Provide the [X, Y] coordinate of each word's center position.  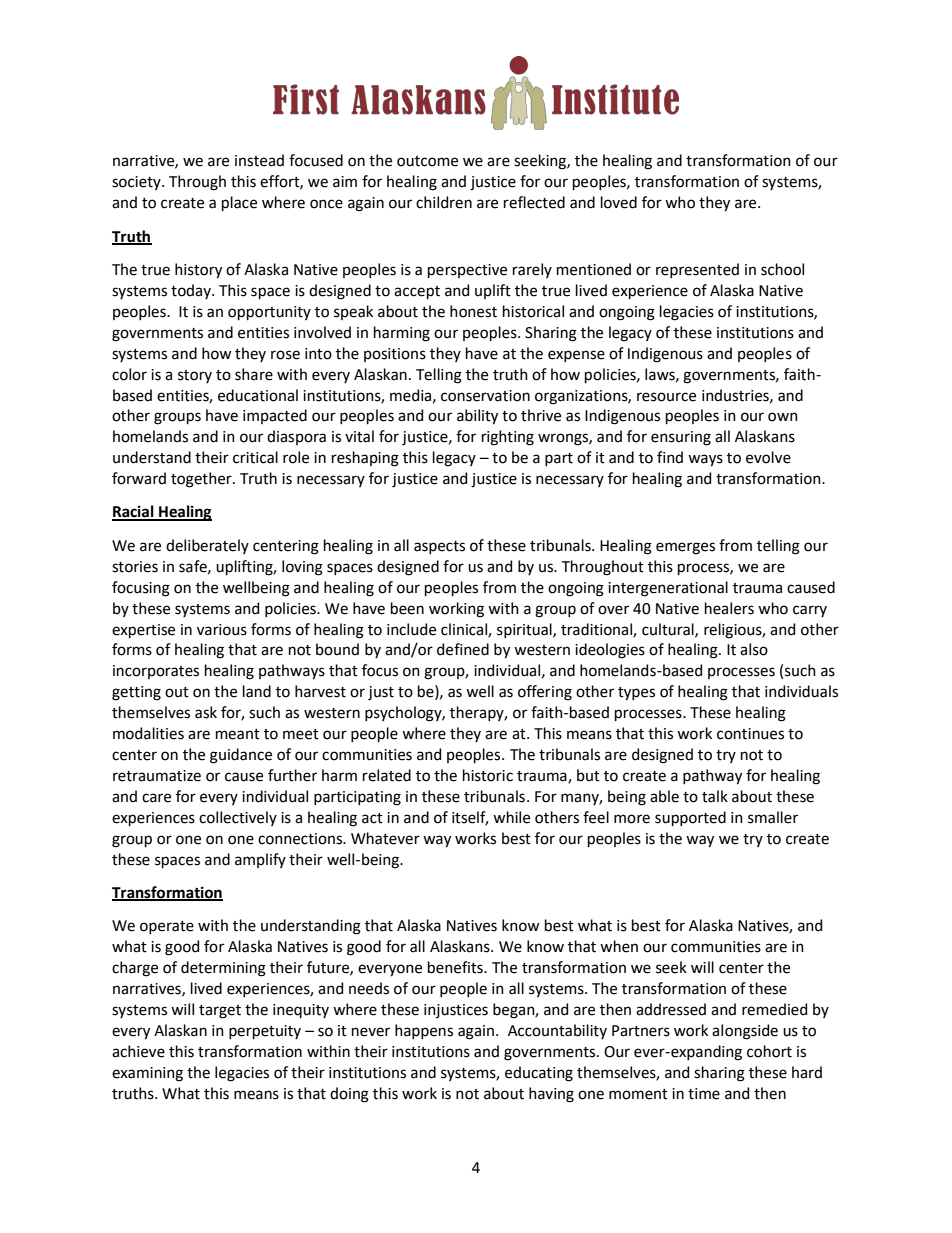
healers [729, 608]
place [239, 203]
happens [424, 1031]
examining [147, 1074]
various [222, 630]
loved [619, 202]
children [444, 202]
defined [463, 649]
